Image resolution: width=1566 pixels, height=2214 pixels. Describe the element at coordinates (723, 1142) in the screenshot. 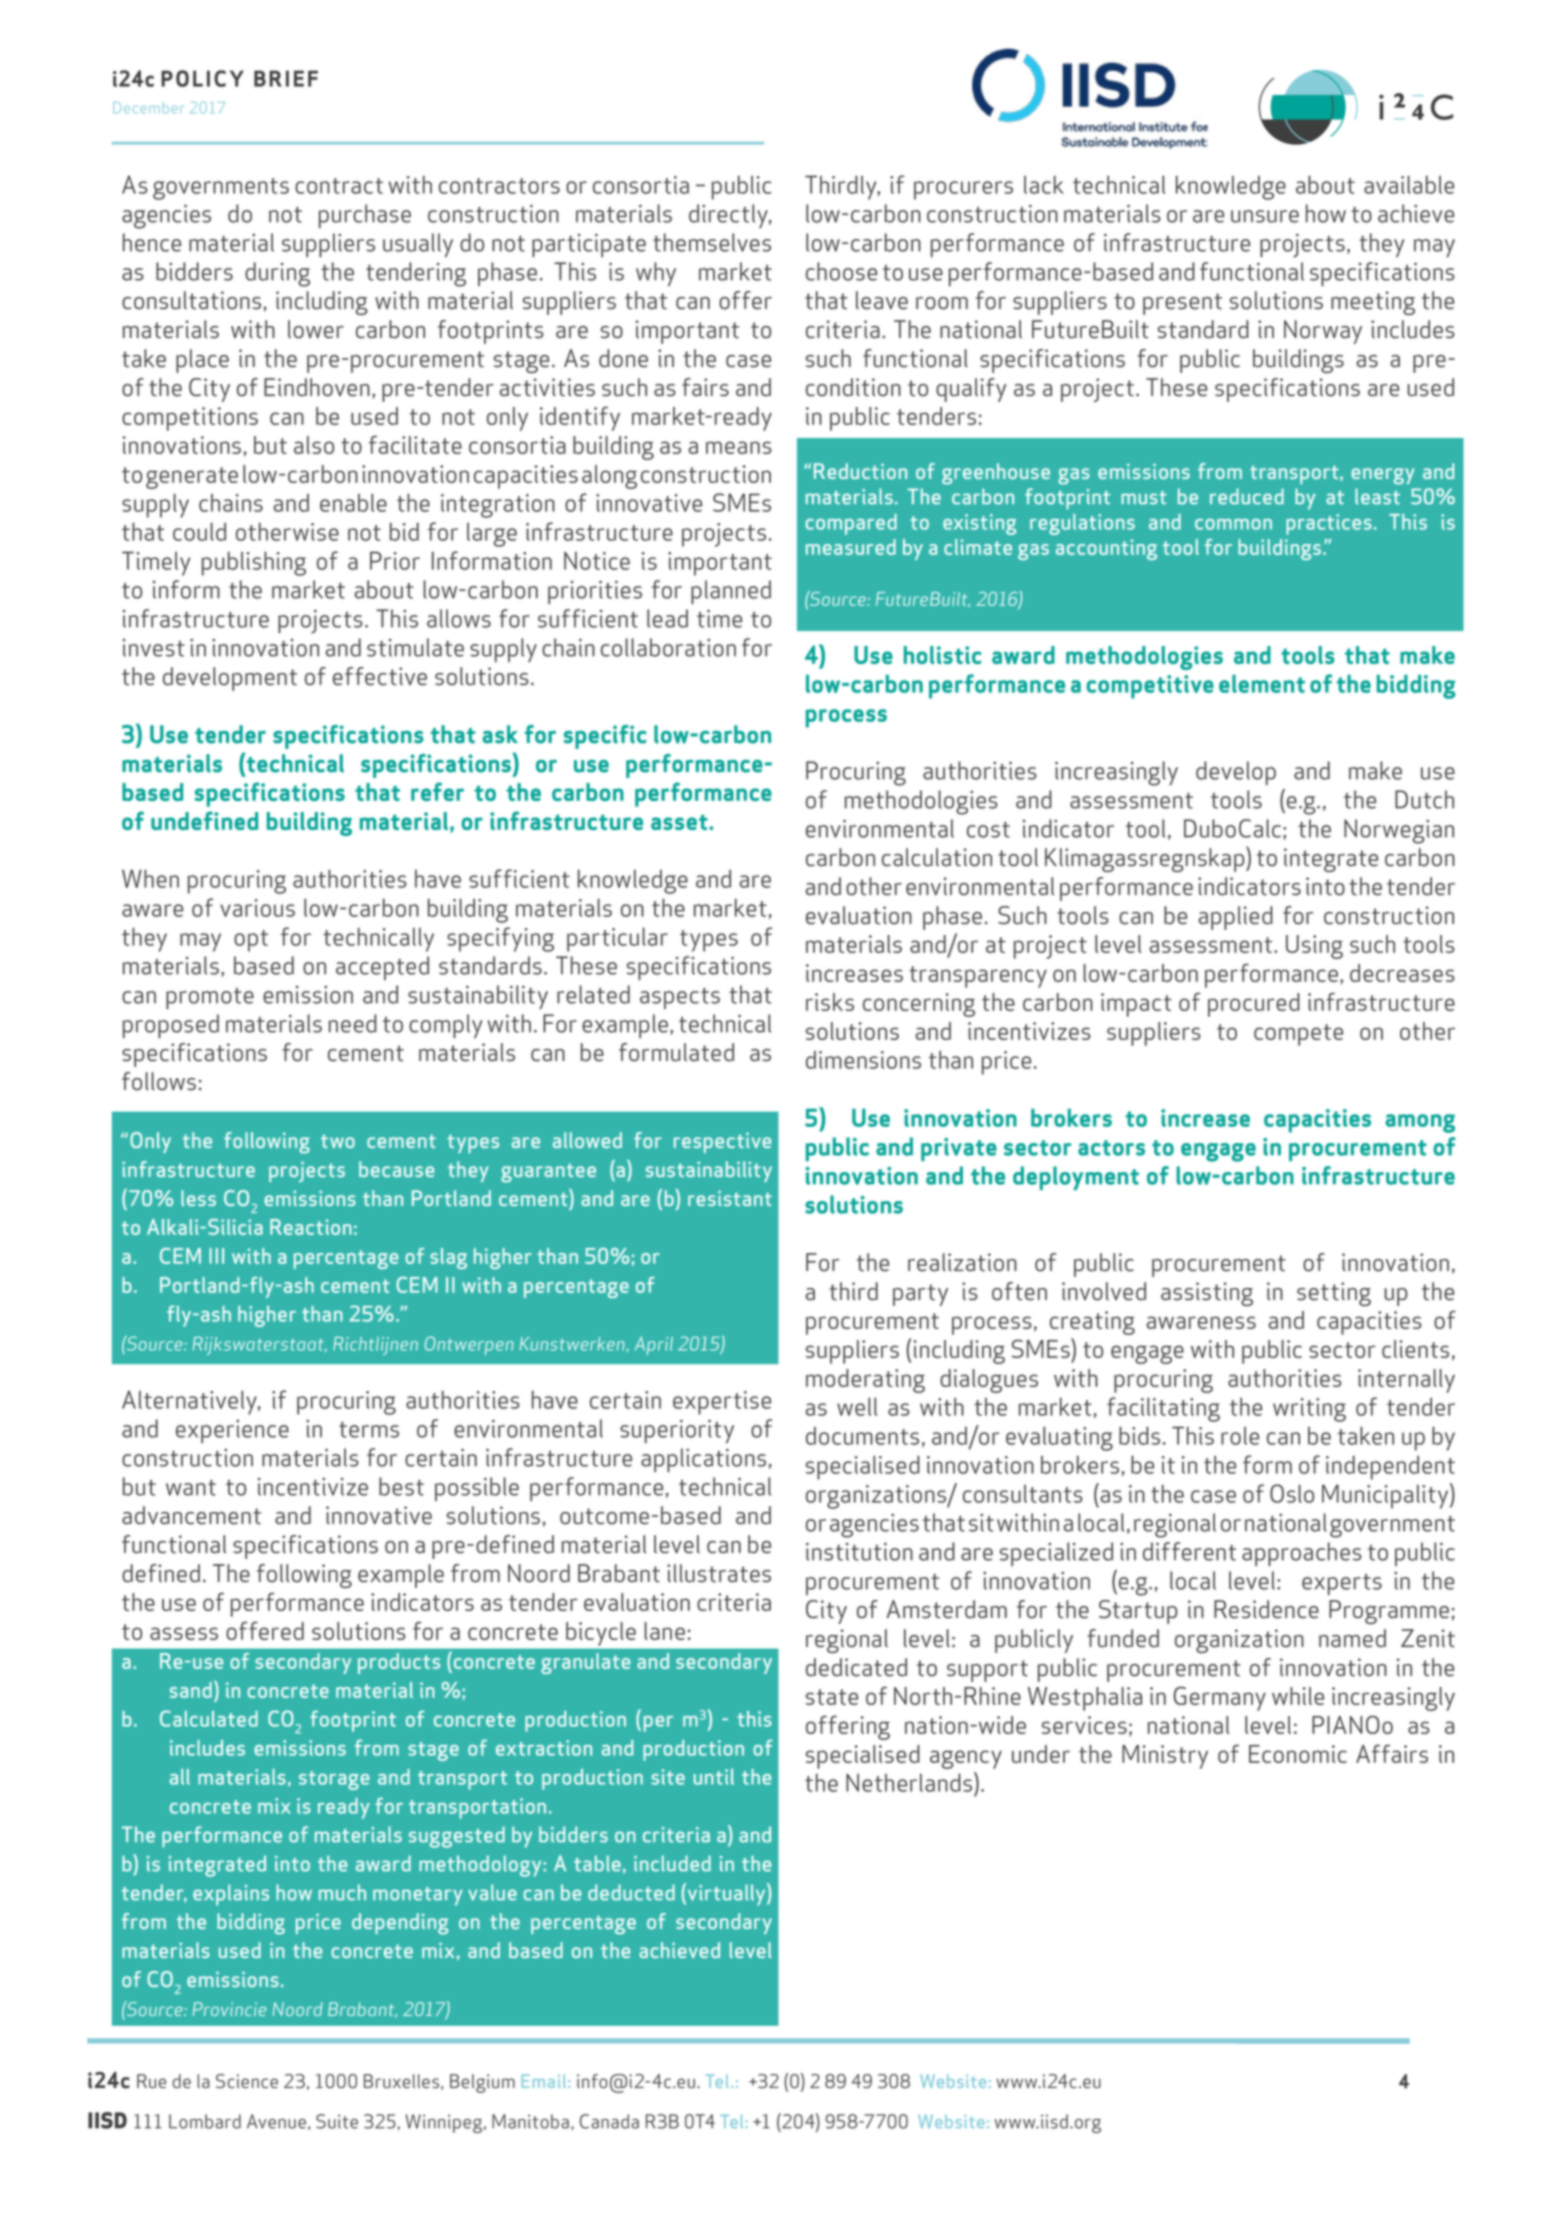

I see `respective` at that location.
